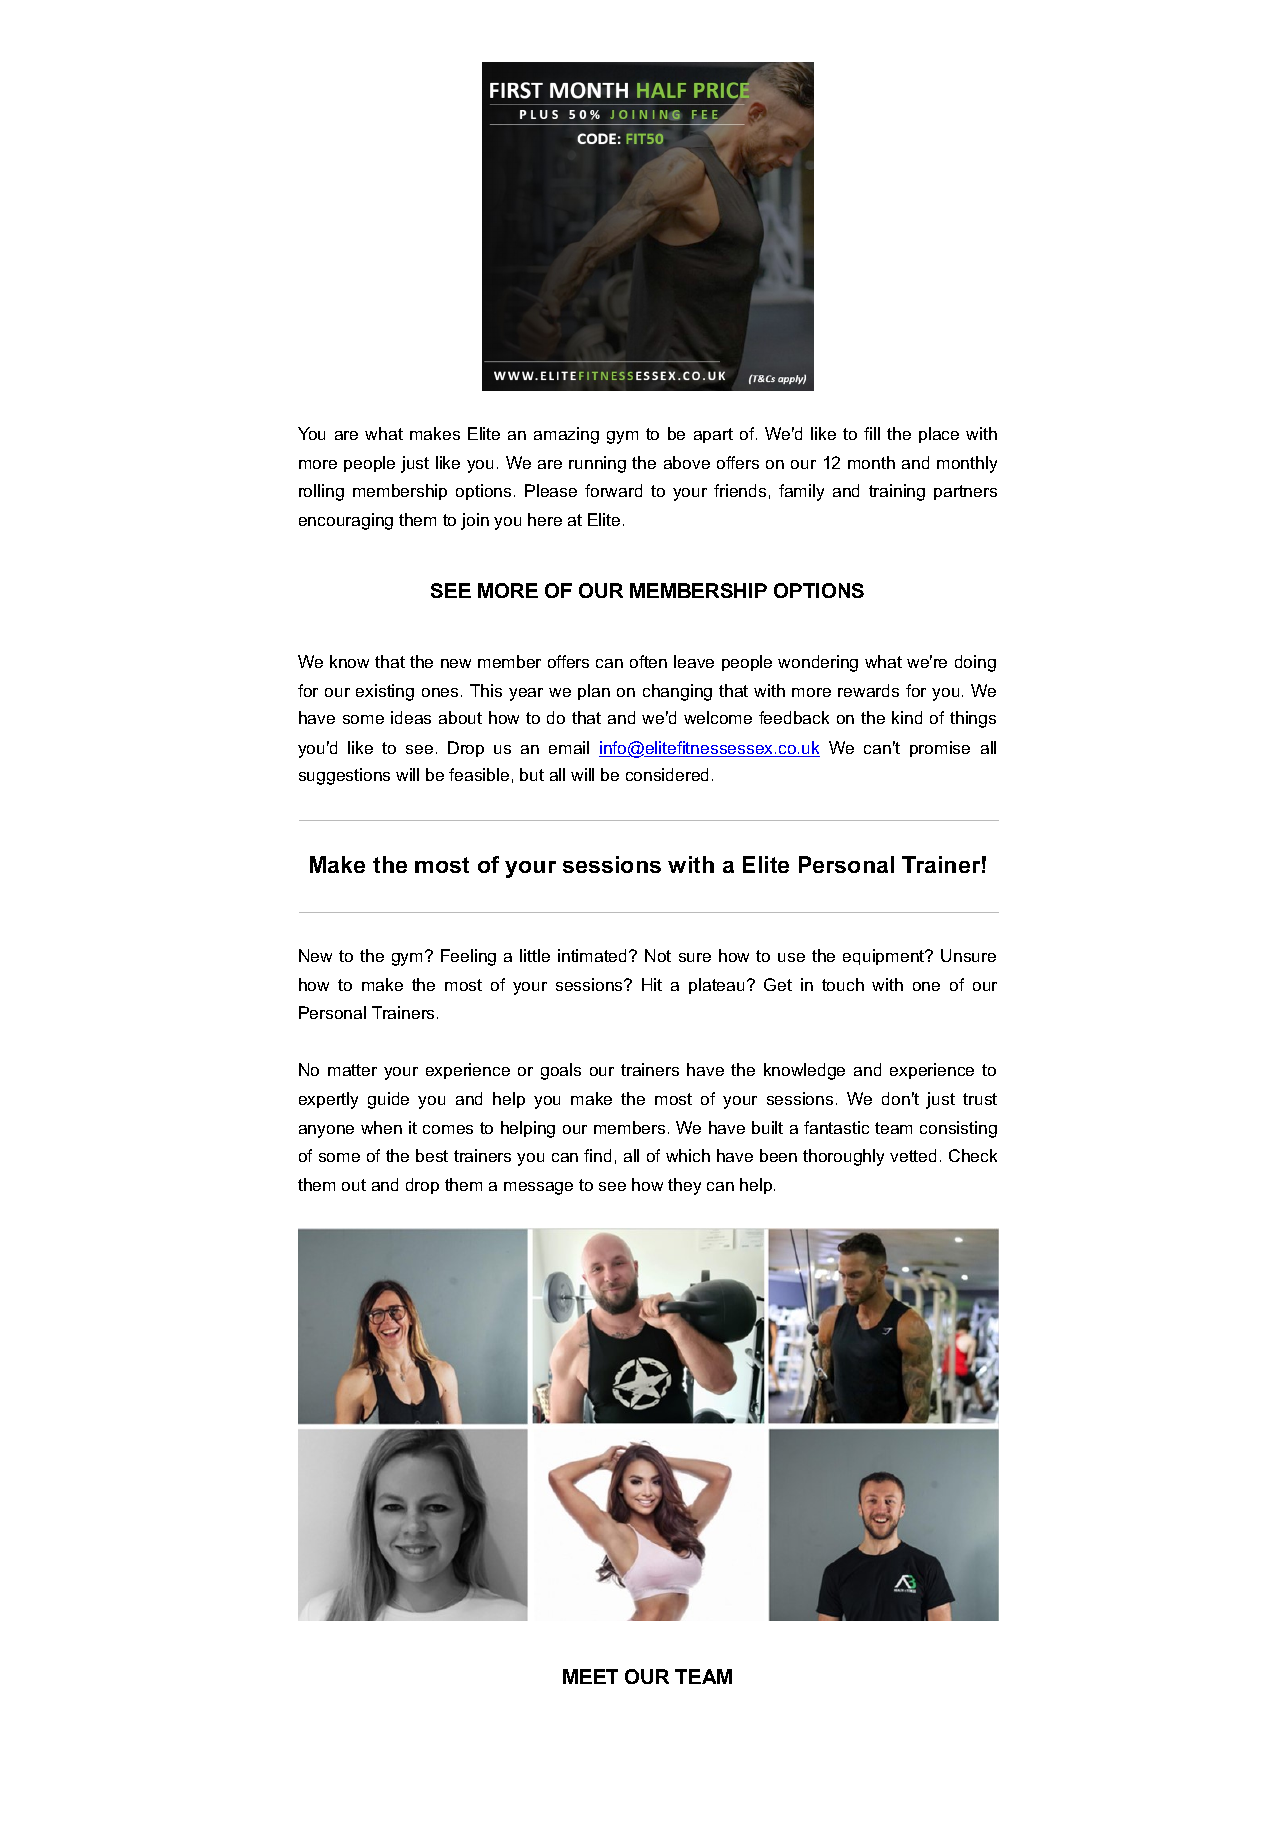 Image resolution: width=1287 pixels, height=1821 pixels. I want to click on considered, so click(667, 774).
